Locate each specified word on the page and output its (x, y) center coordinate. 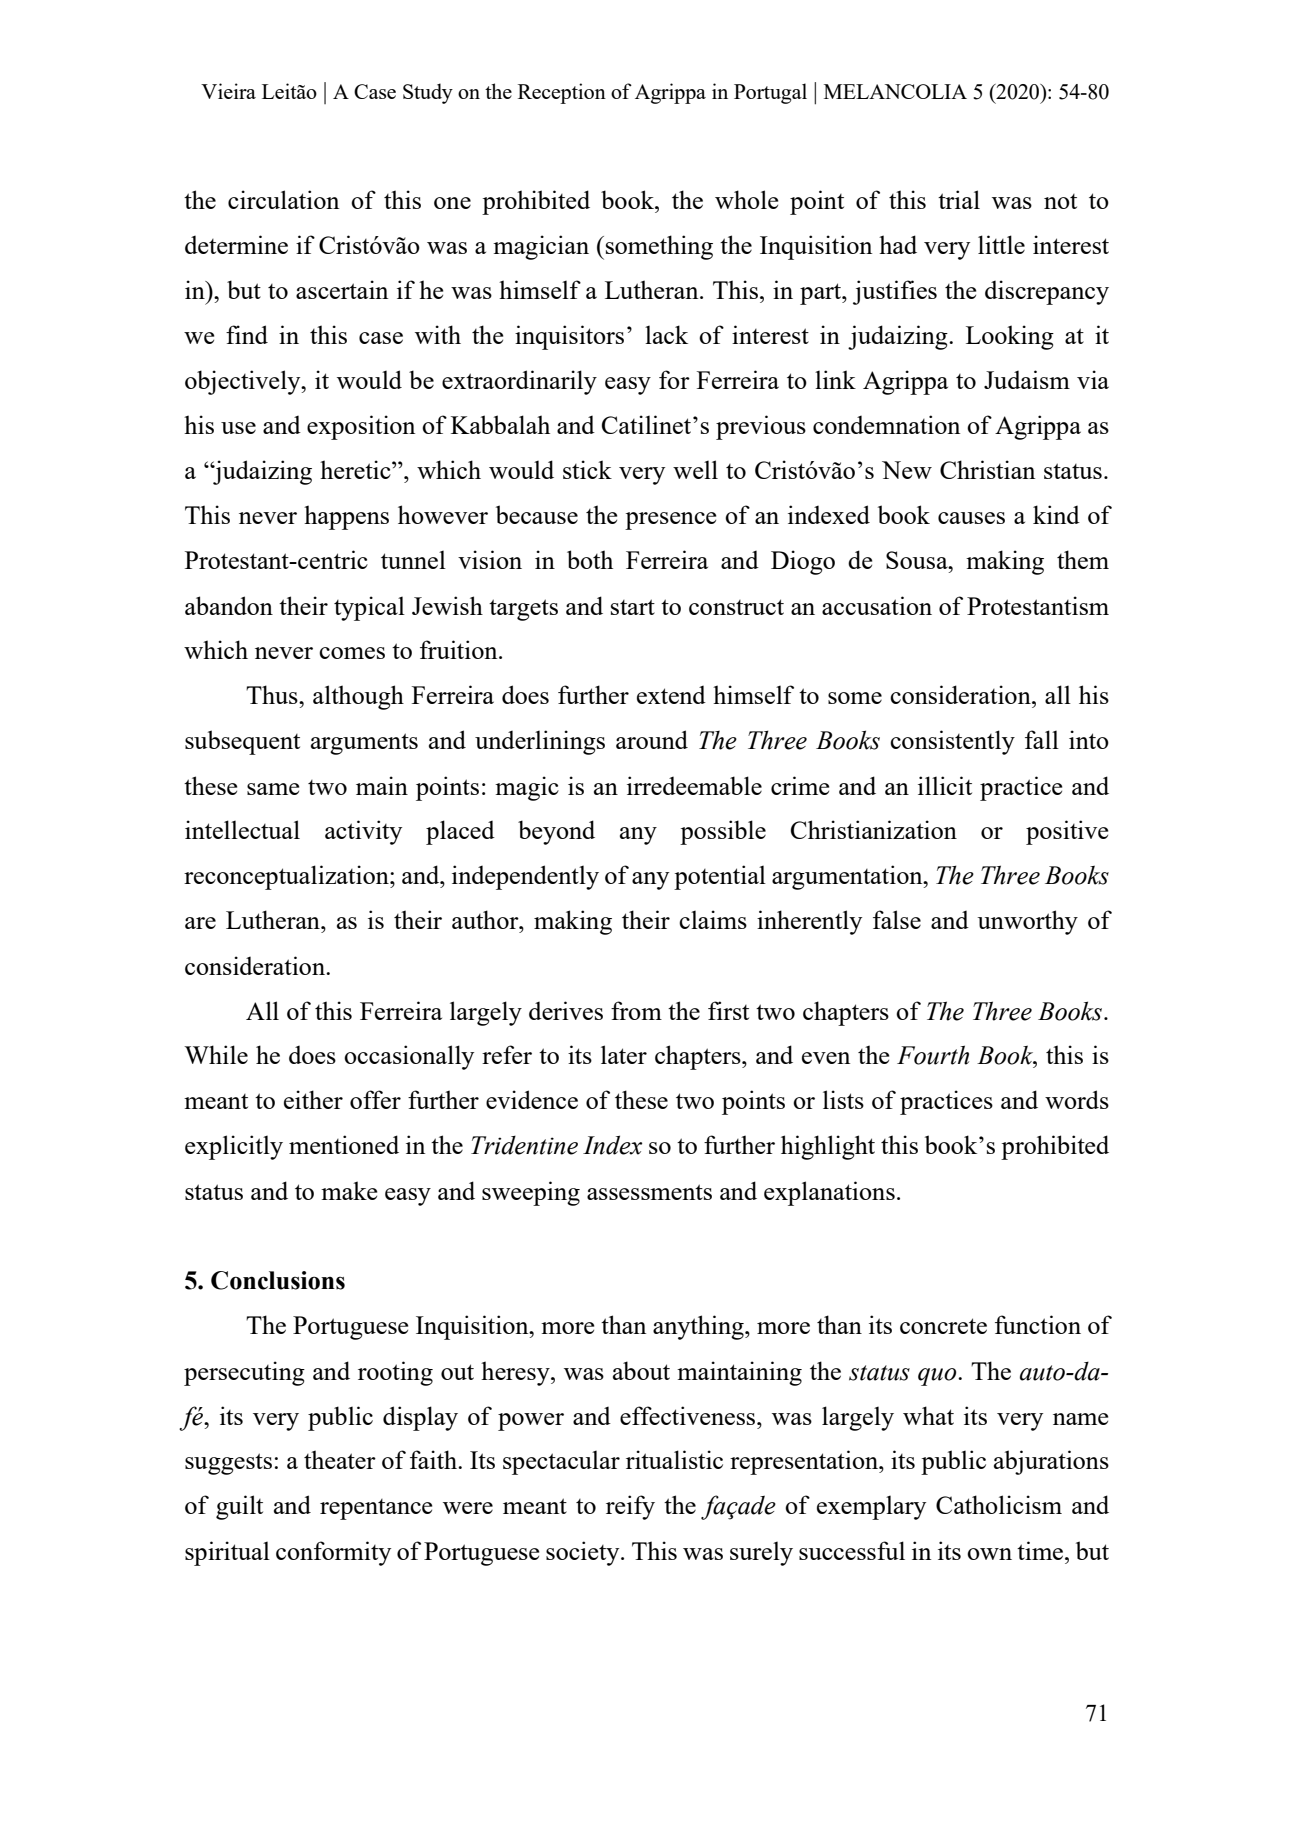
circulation (283, 199)
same (273, 789)
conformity (333, 1553)
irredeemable (694, 785)
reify (630, 1507)
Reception (562, 93)
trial (959, 199)
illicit (945, 785)
